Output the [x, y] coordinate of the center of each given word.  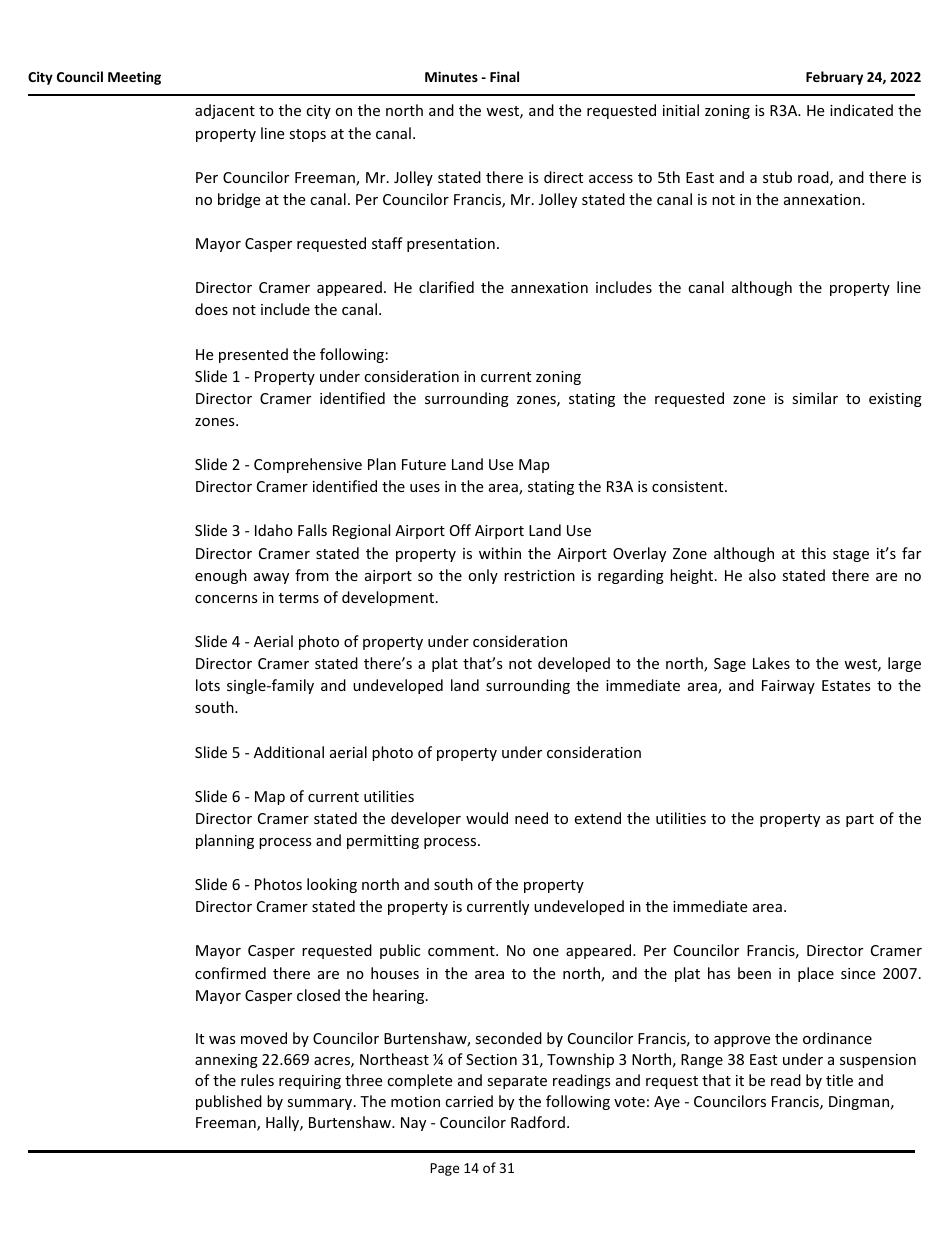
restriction [539, 575]
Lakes [771, 663]
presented [253, 355]
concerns [226, 599]
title [839, 1080]
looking [332, 885]
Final [504, 76]
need [531, 818]
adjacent [225, 111]
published [229, 1102]
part [860, 820]
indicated [861, 110]
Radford [538, 1122]
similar [815, 398]
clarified [446, 287]
